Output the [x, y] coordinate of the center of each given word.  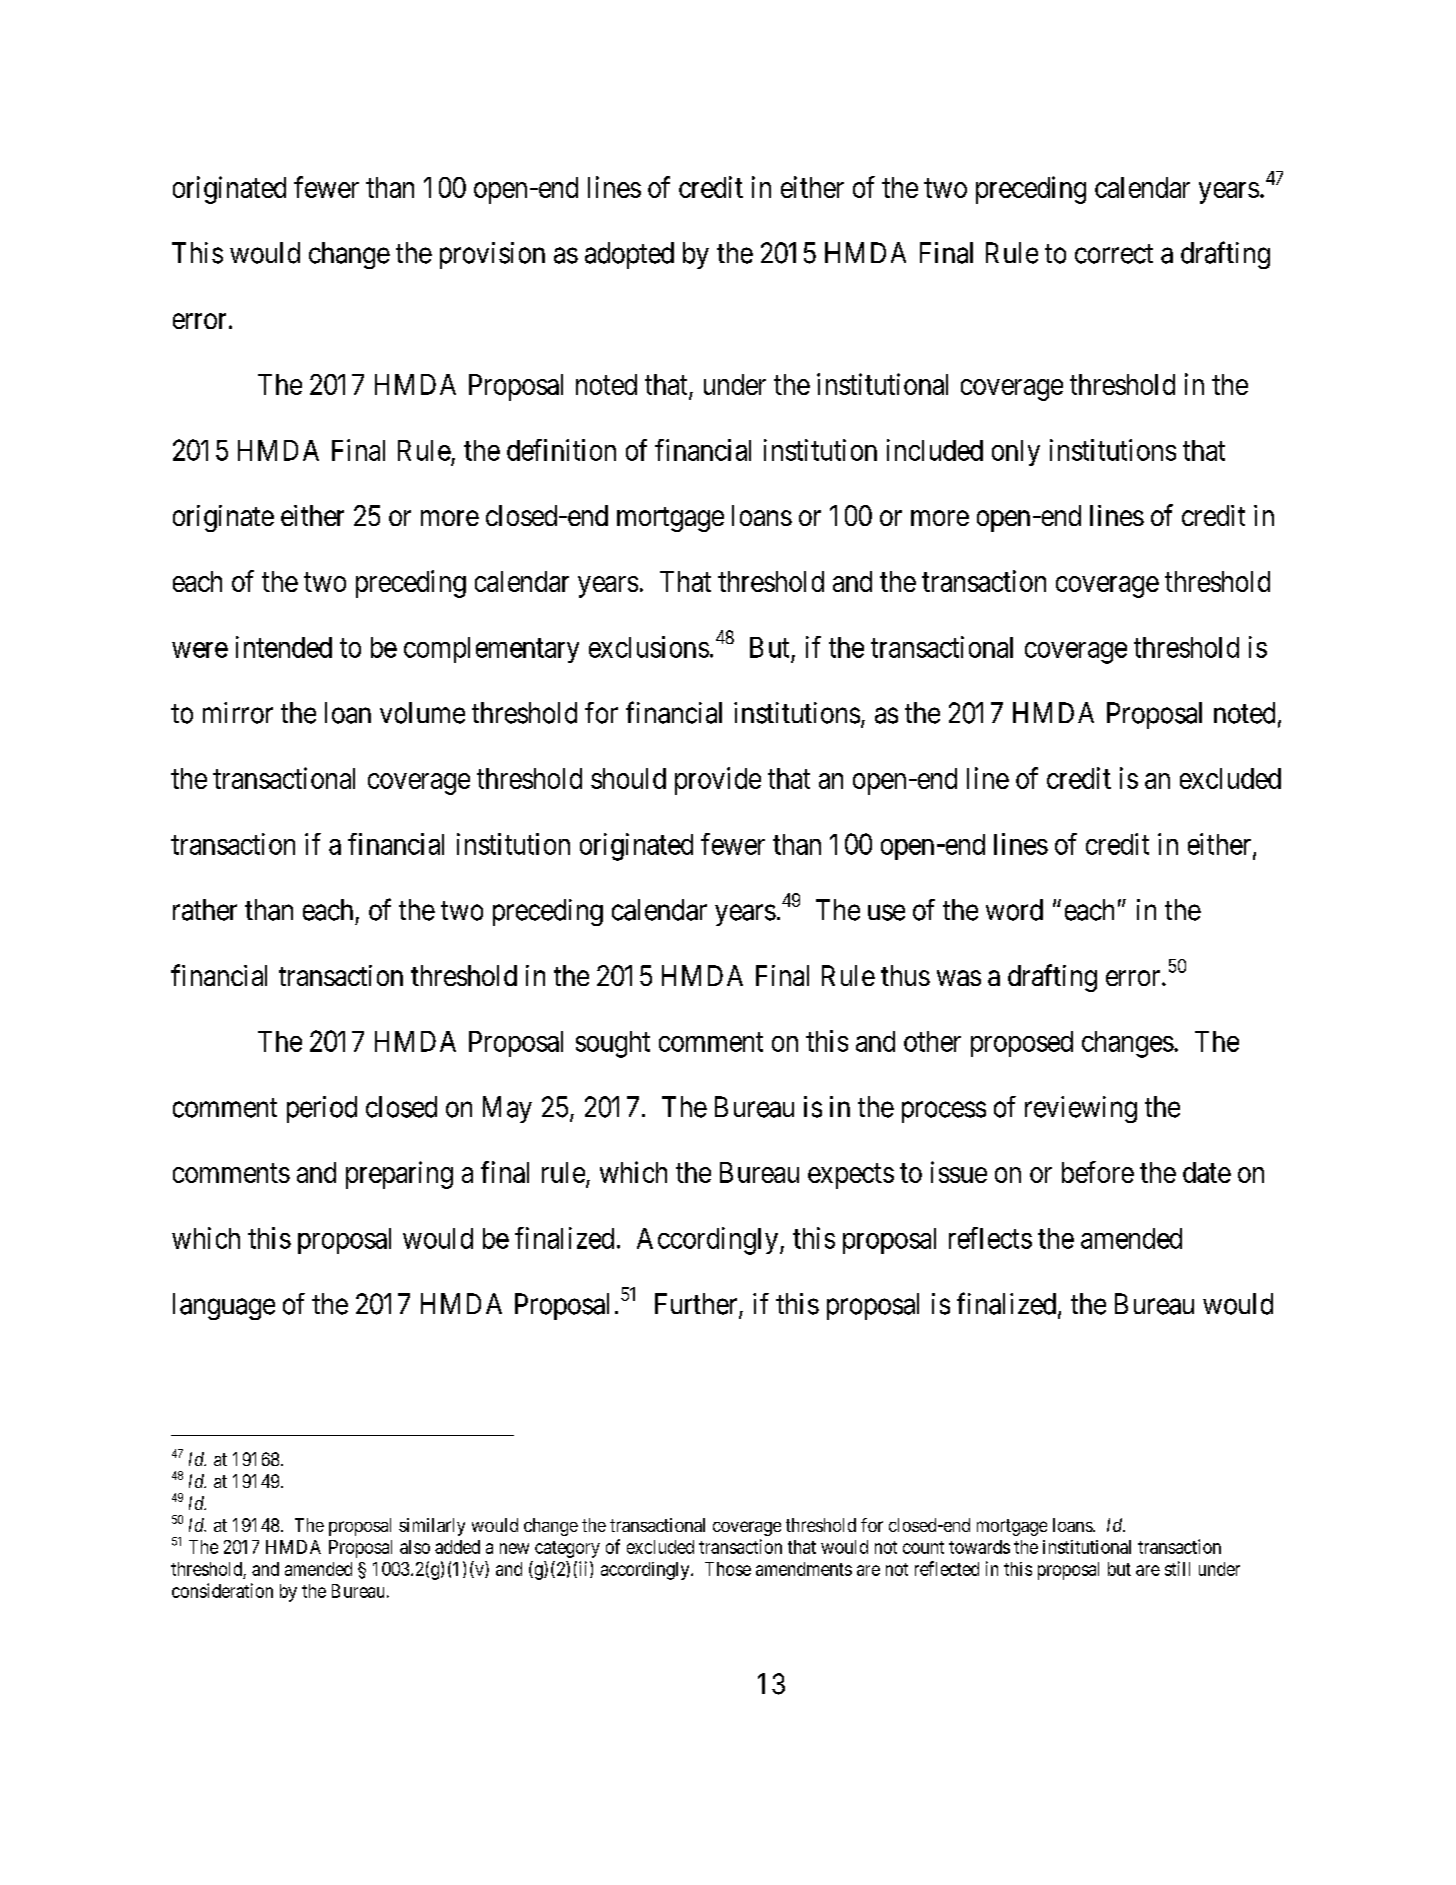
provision [492, 255]
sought [613, 1044]
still [1177, 1568]
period [322, 1109]
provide [718, 781]
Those [728, 1569]
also [415, 1547]
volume [422, 713]
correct [1114, 254]
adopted [629, 255]
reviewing [1081, 1109]
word [1014, 910]
